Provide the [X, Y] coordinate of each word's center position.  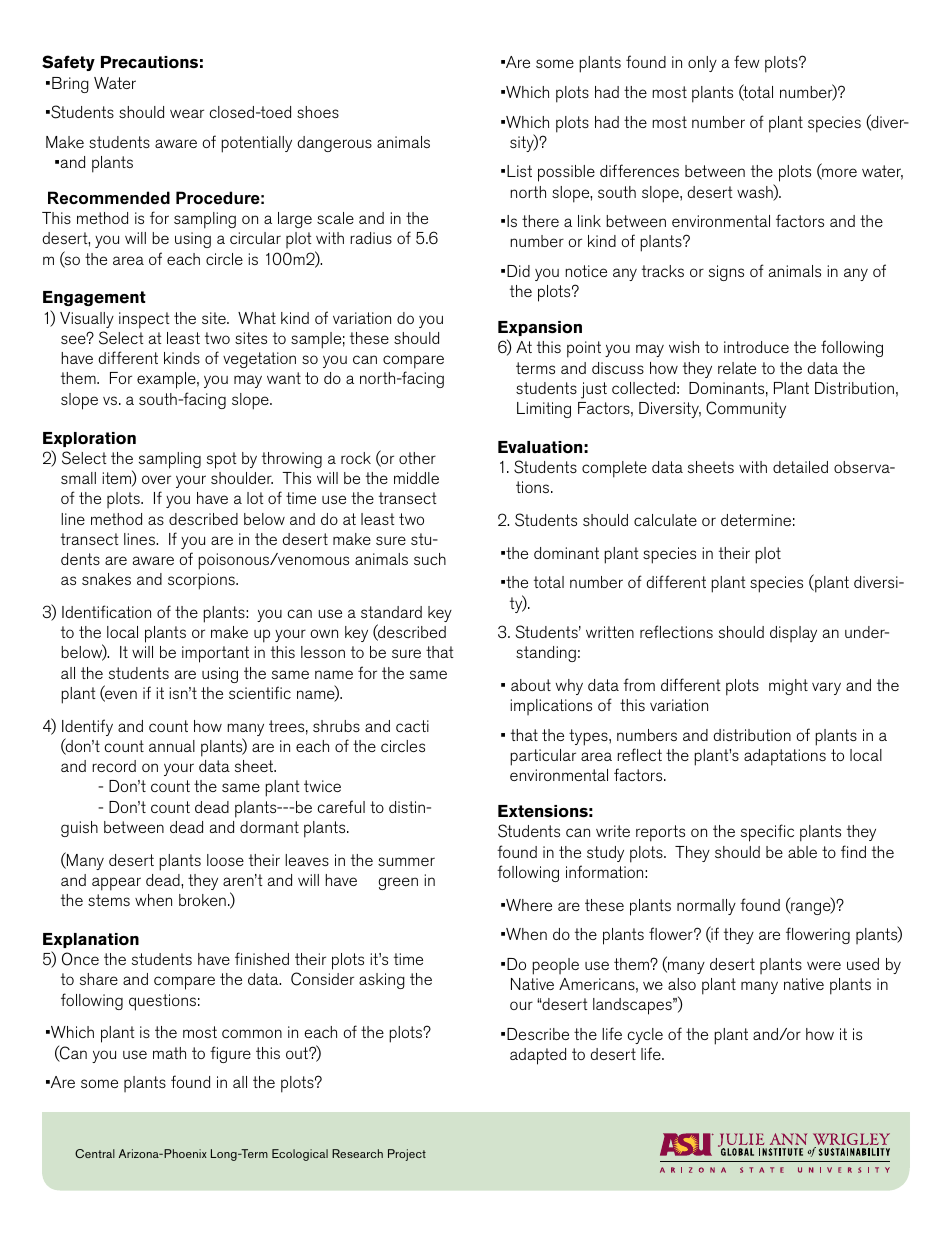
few [747, 61]
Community [746, 409]
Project [407, 1155]
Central [95, 1153]
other [417, 458]
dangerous [335, 144]
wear [187, 113]
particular [543, 757]
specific [767, 833]
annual [172, 746]
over [156, 479]
